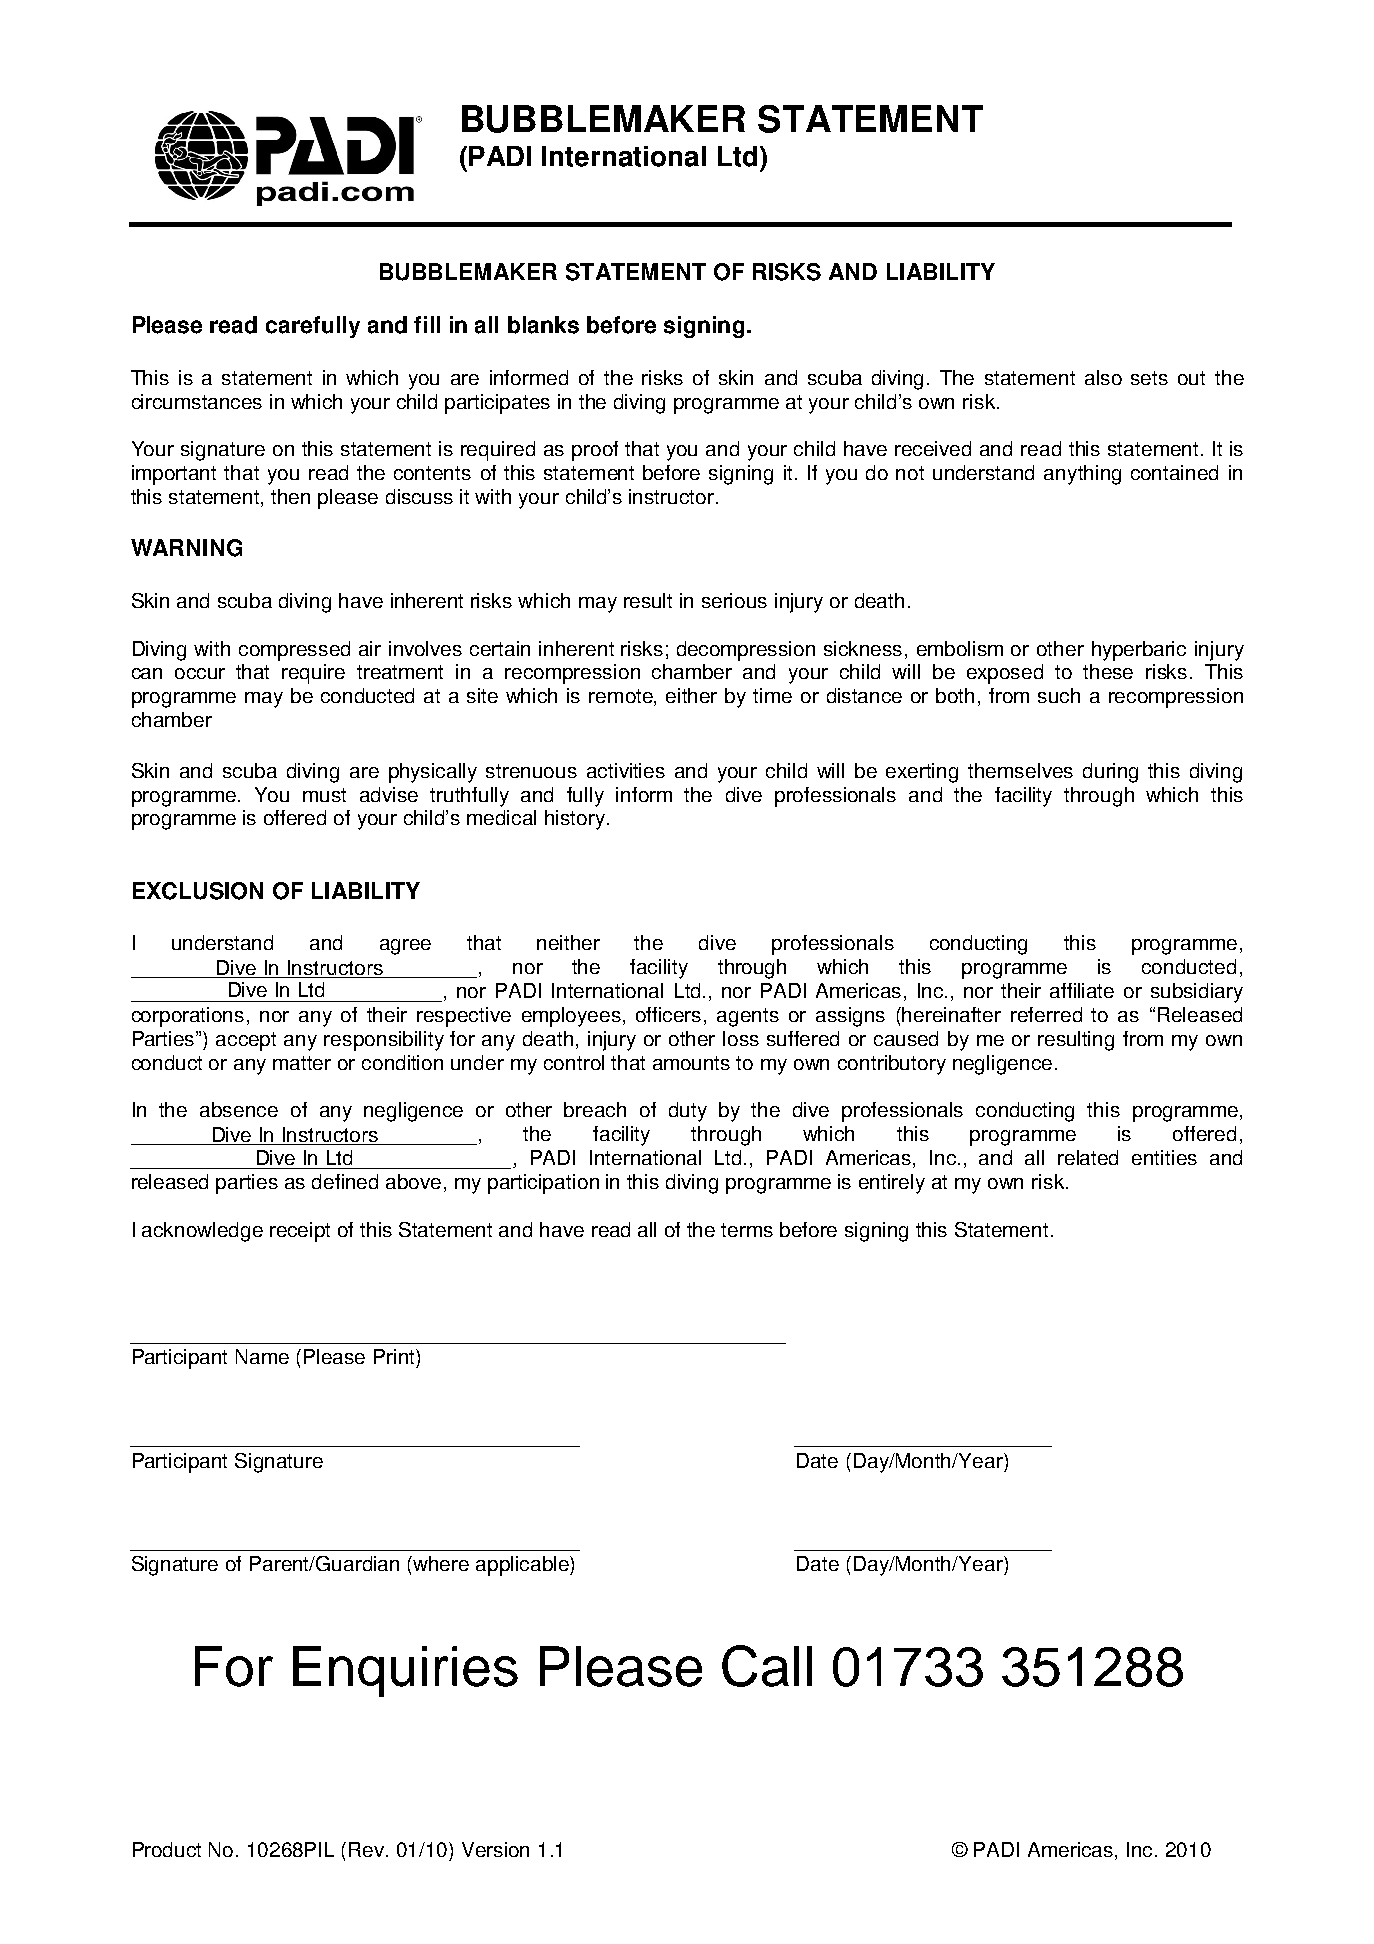 The image size is (1374, 1944). Describe the element at coordinates (892, 1184) in the screenshot. I see `entirely` at that location.
